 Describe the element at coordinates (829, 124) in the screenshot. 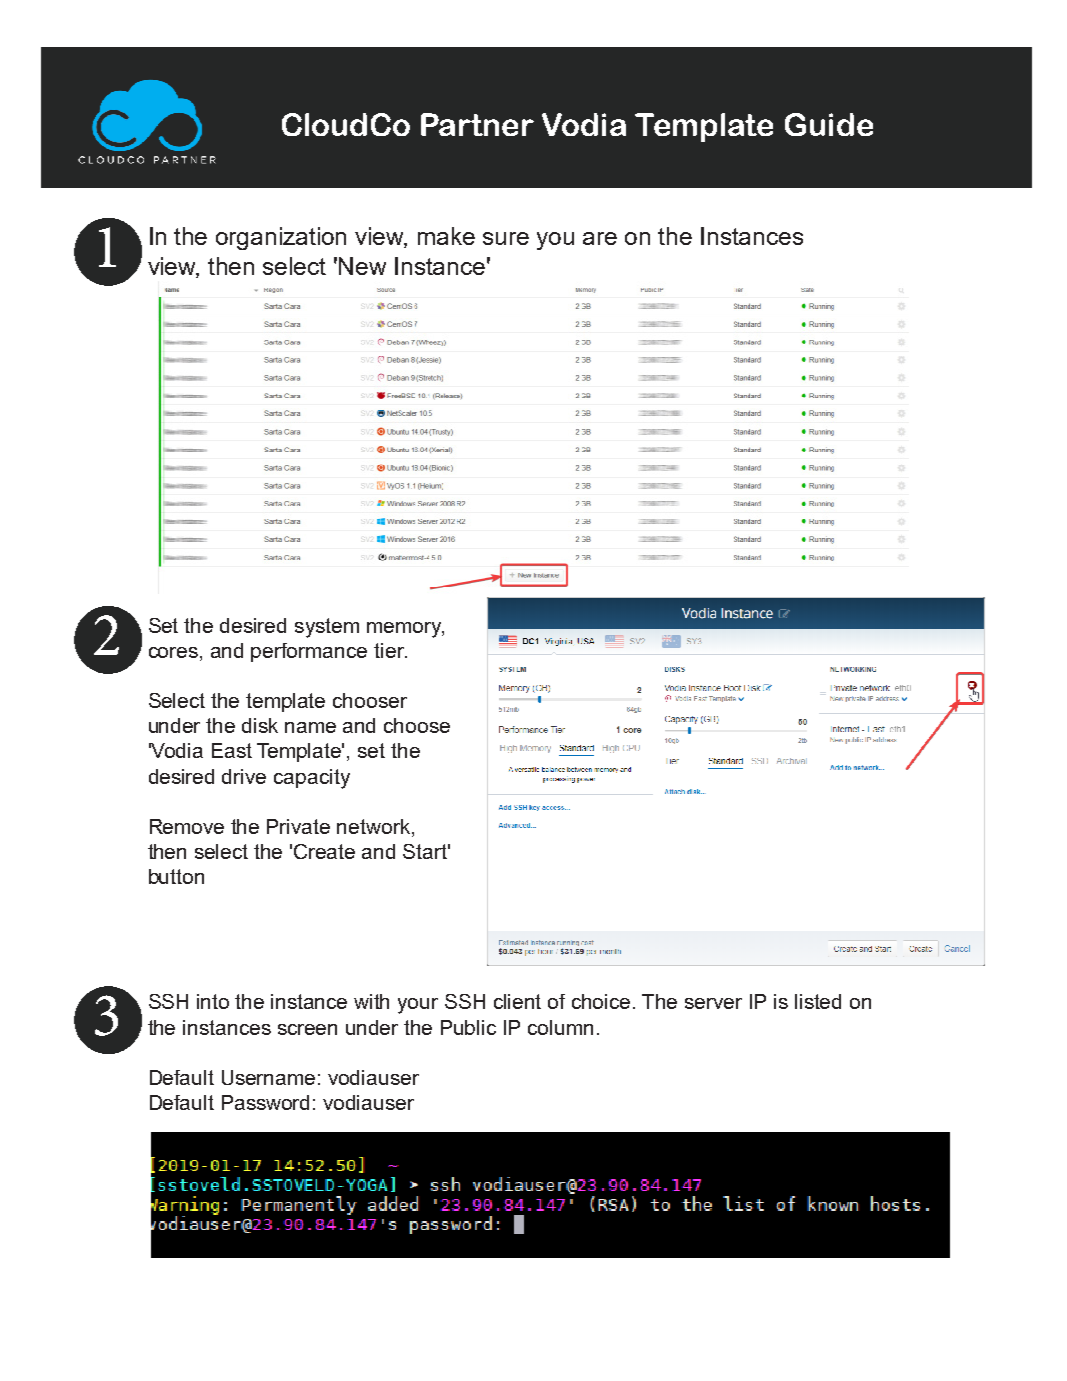

I see `Guide` at that location.
